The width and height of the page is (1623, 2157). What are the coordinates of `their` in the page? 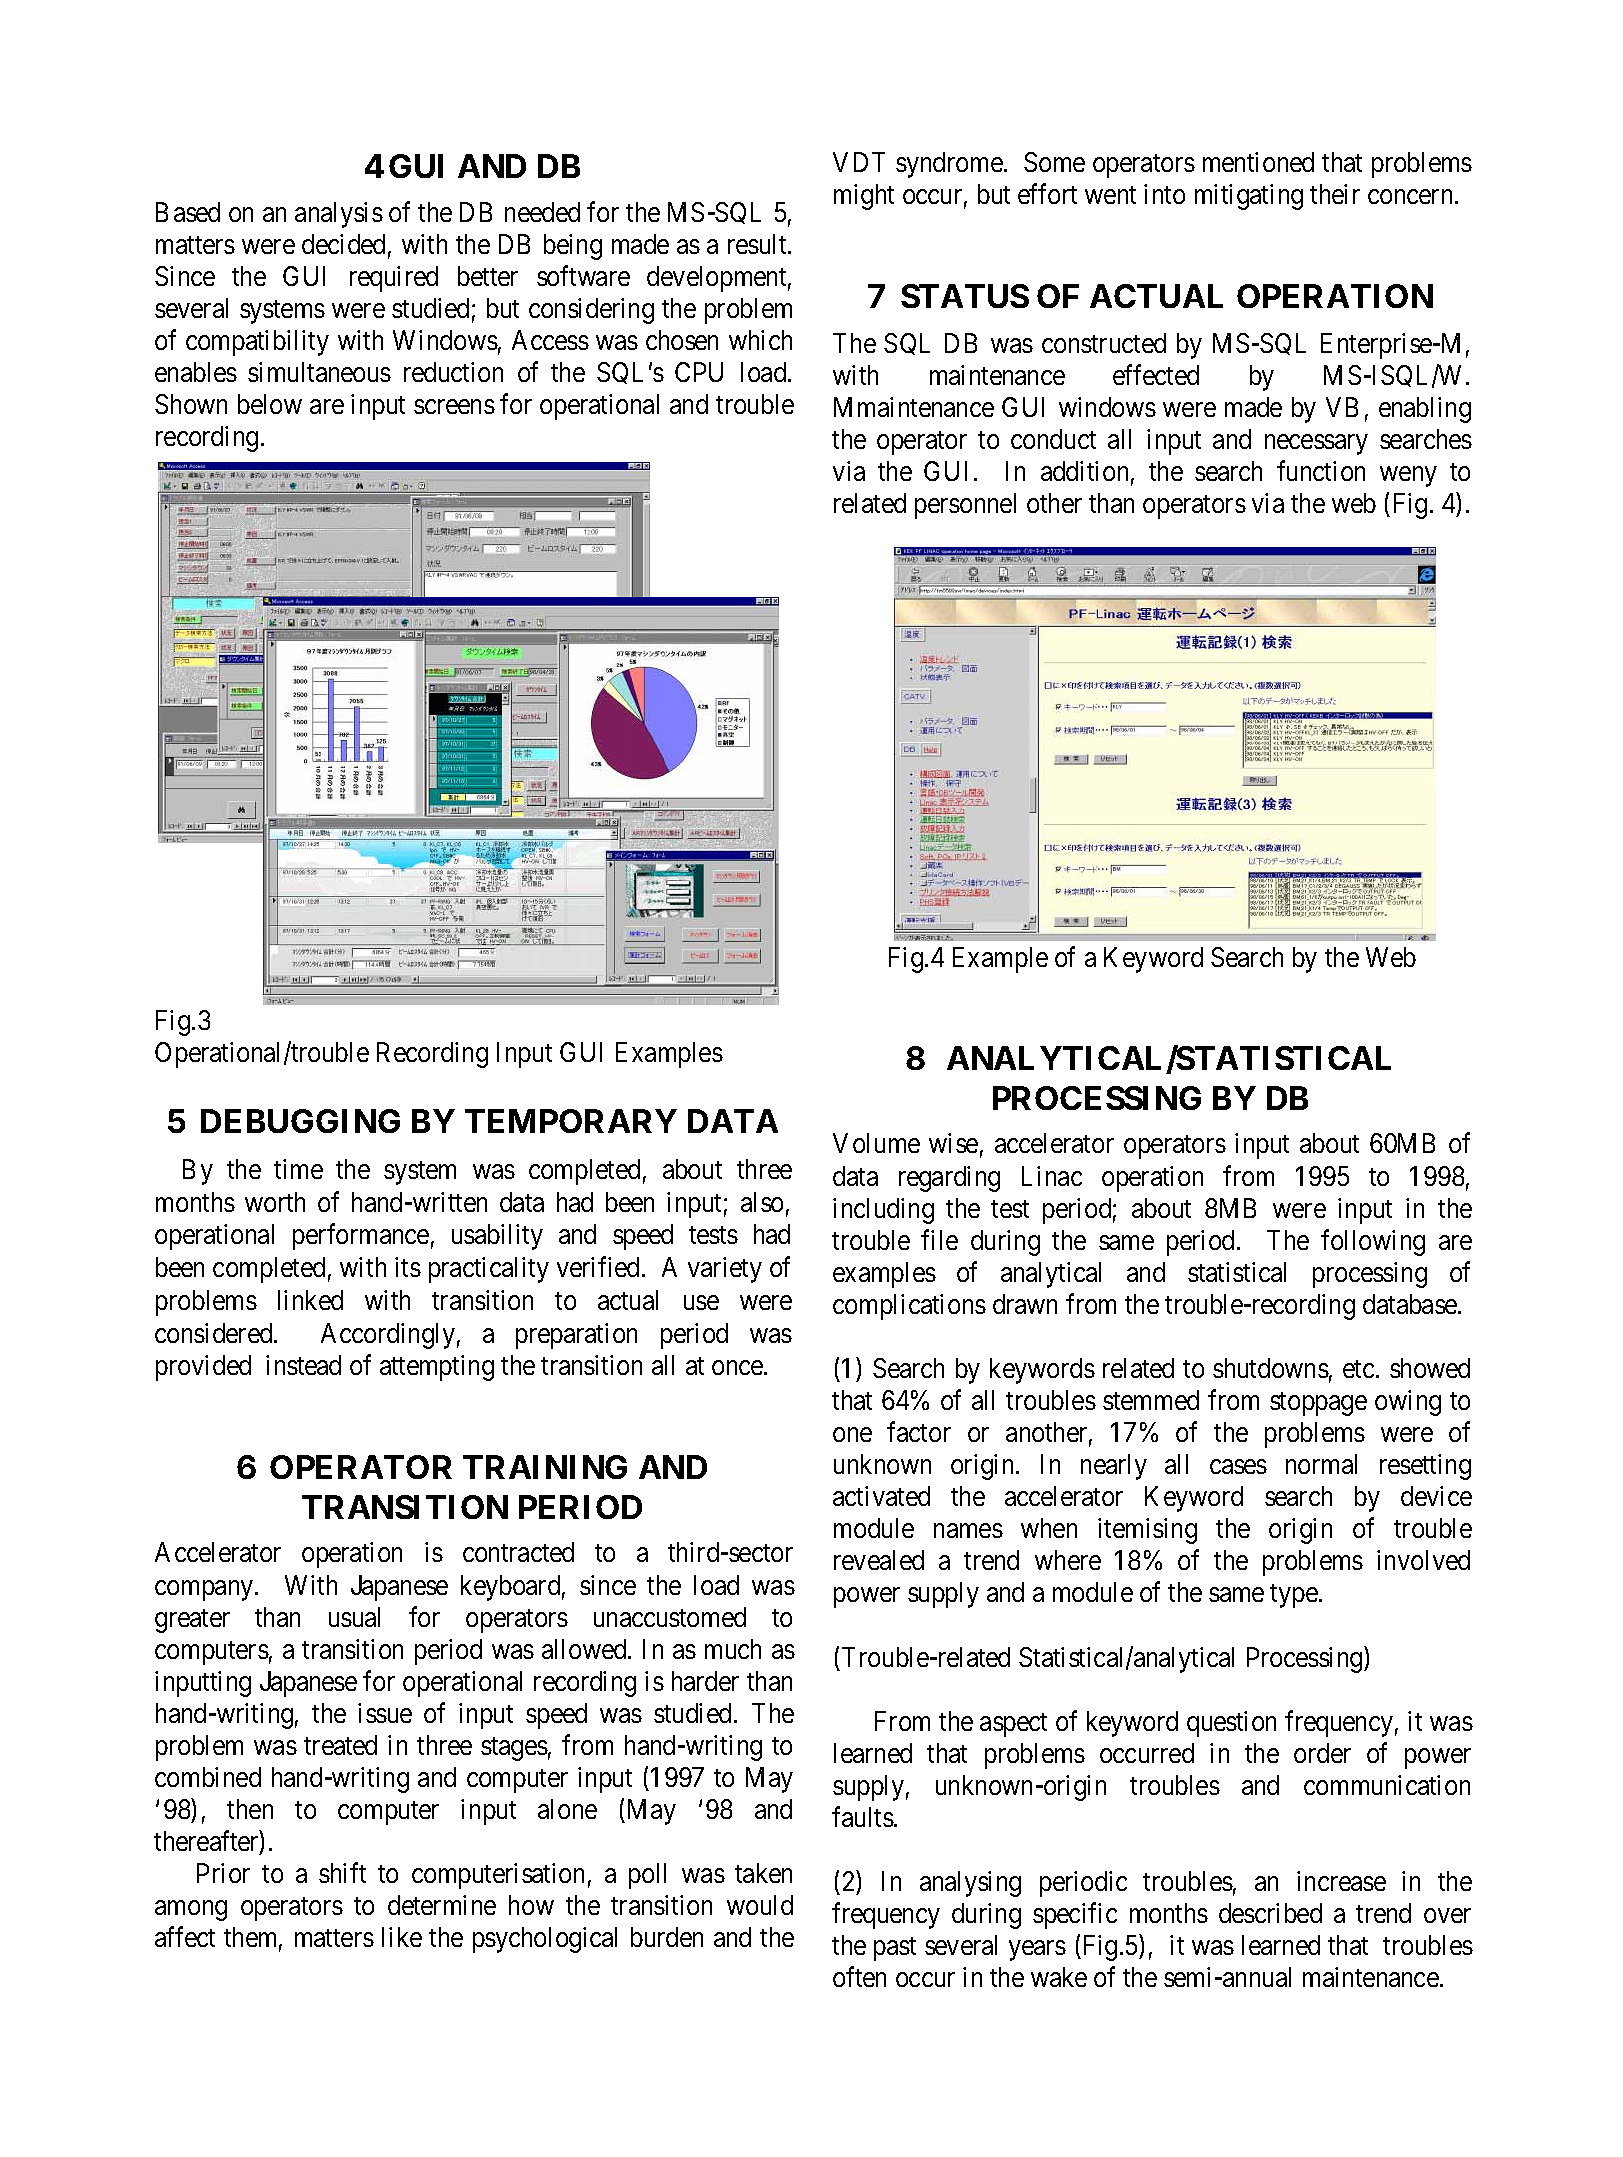 It's located at (1335, 194).
